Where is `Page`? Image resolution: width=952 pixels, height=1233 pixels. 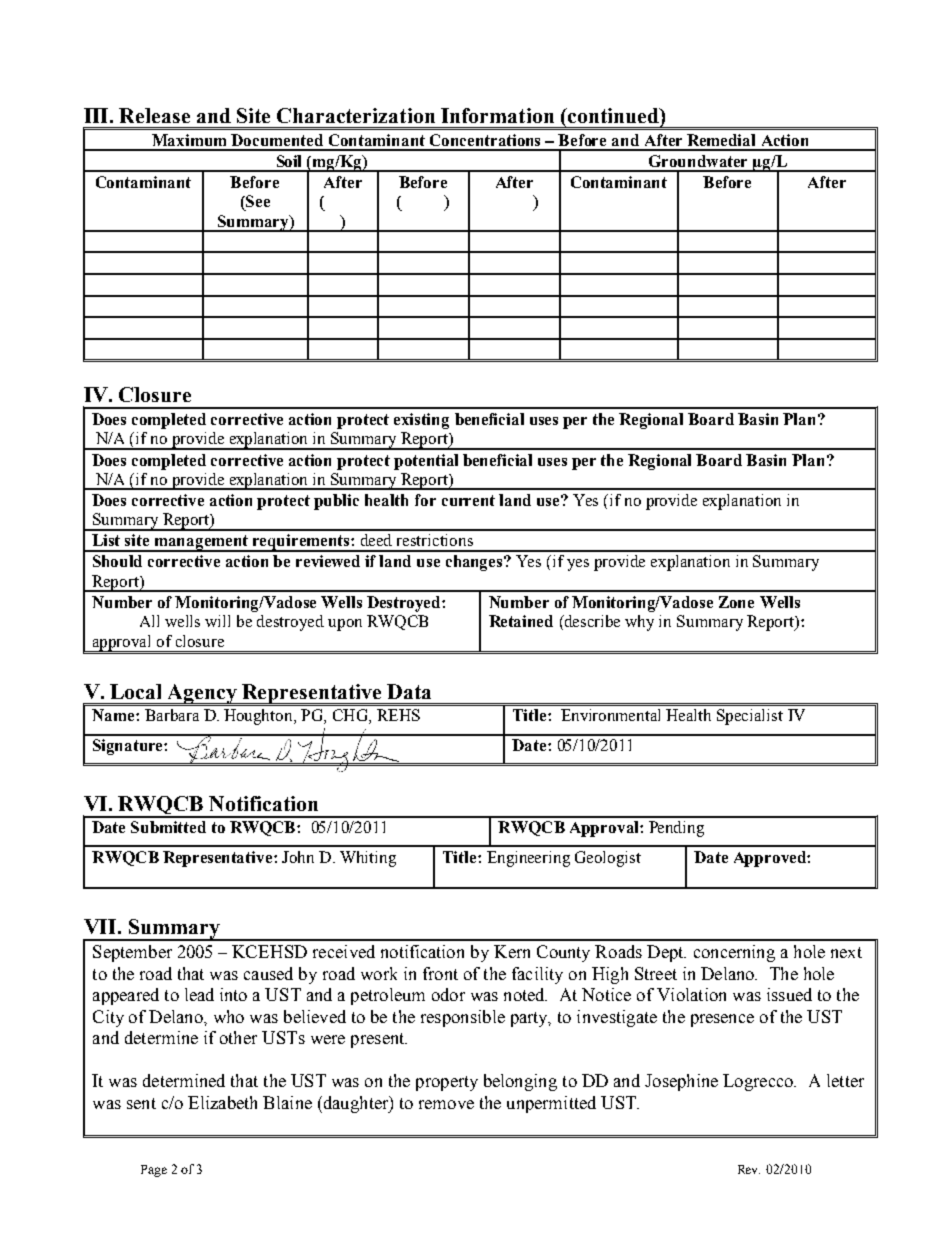 Page is located at coordinates (154, 1171).
